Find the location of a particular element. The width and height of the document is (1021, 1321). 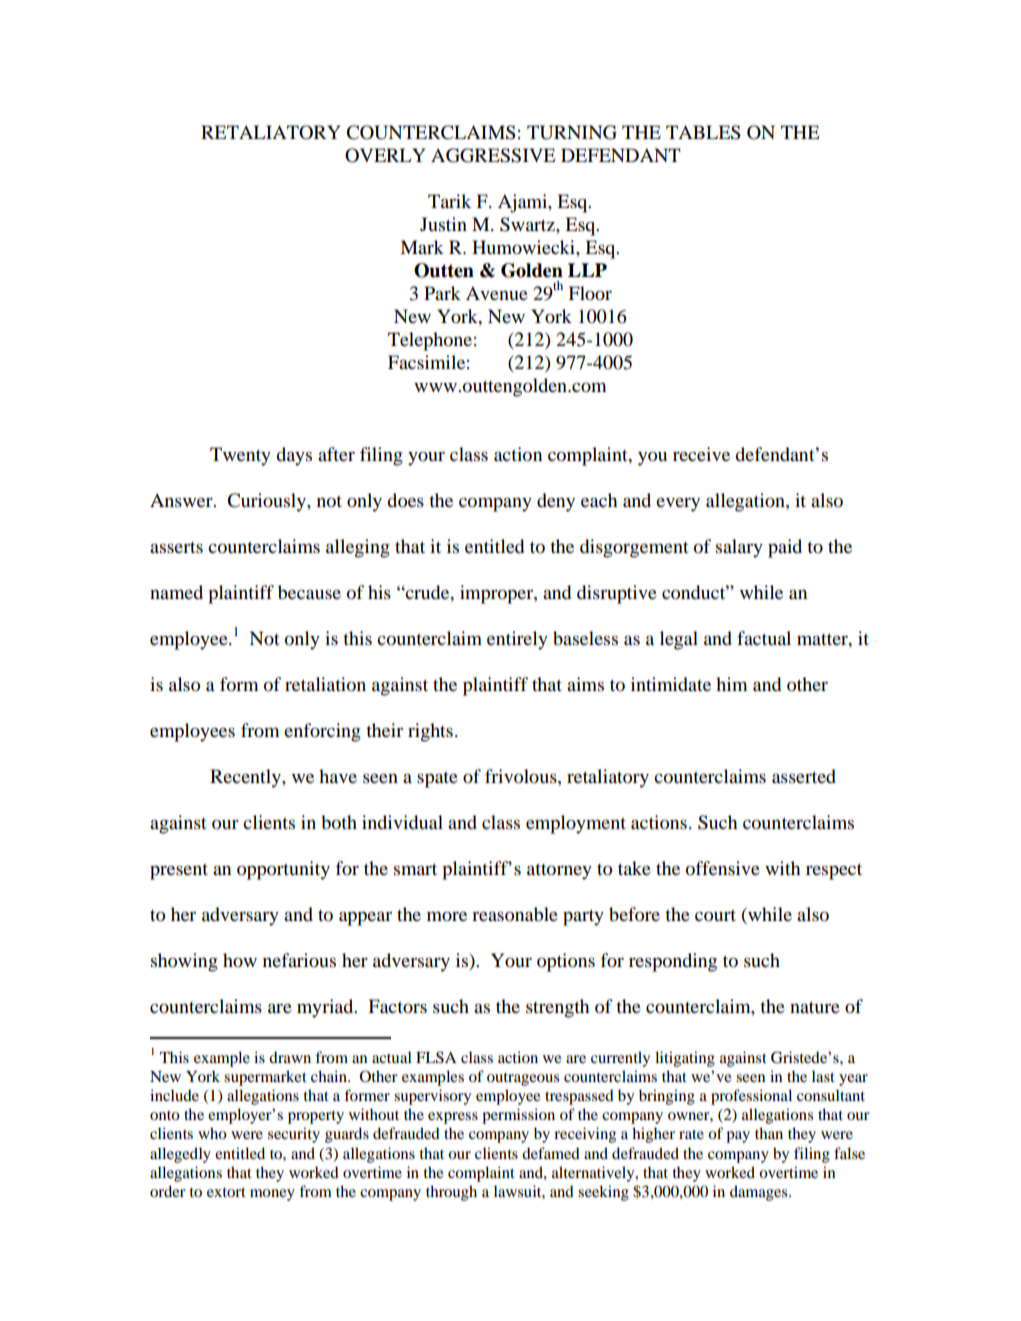

opportunity is located at coordinates (283, 870).
